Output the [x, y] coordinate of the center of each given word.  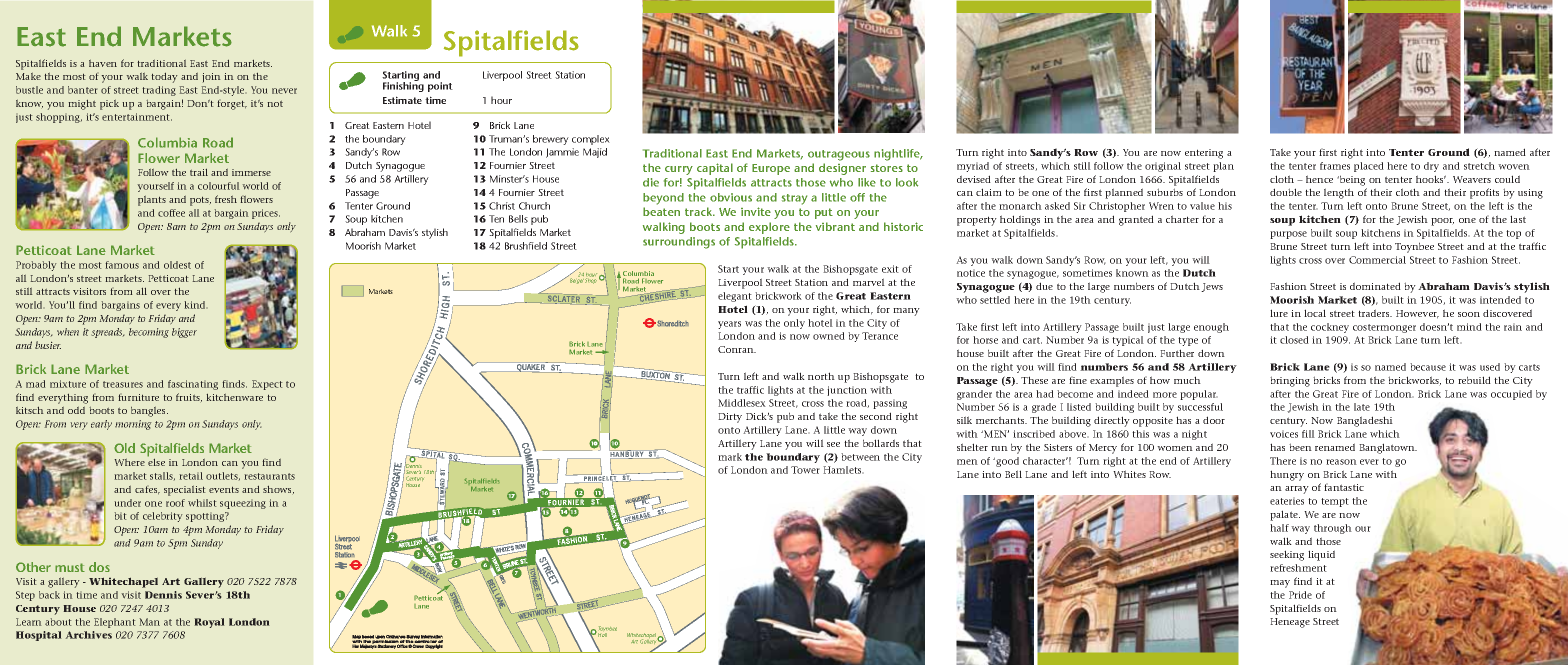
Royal [209, 623]
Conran [737, 349]
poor [1442, 222]
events [224, 490]
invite [756, 211]
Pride [1300, 595]
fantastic [1344, 487]
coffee [171, 213]
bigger [184, 333]
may [1280, 584]
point [440, 87]
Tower [805, 470]
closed [1294, 340]
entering [1204, 154]
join [211, 77]
